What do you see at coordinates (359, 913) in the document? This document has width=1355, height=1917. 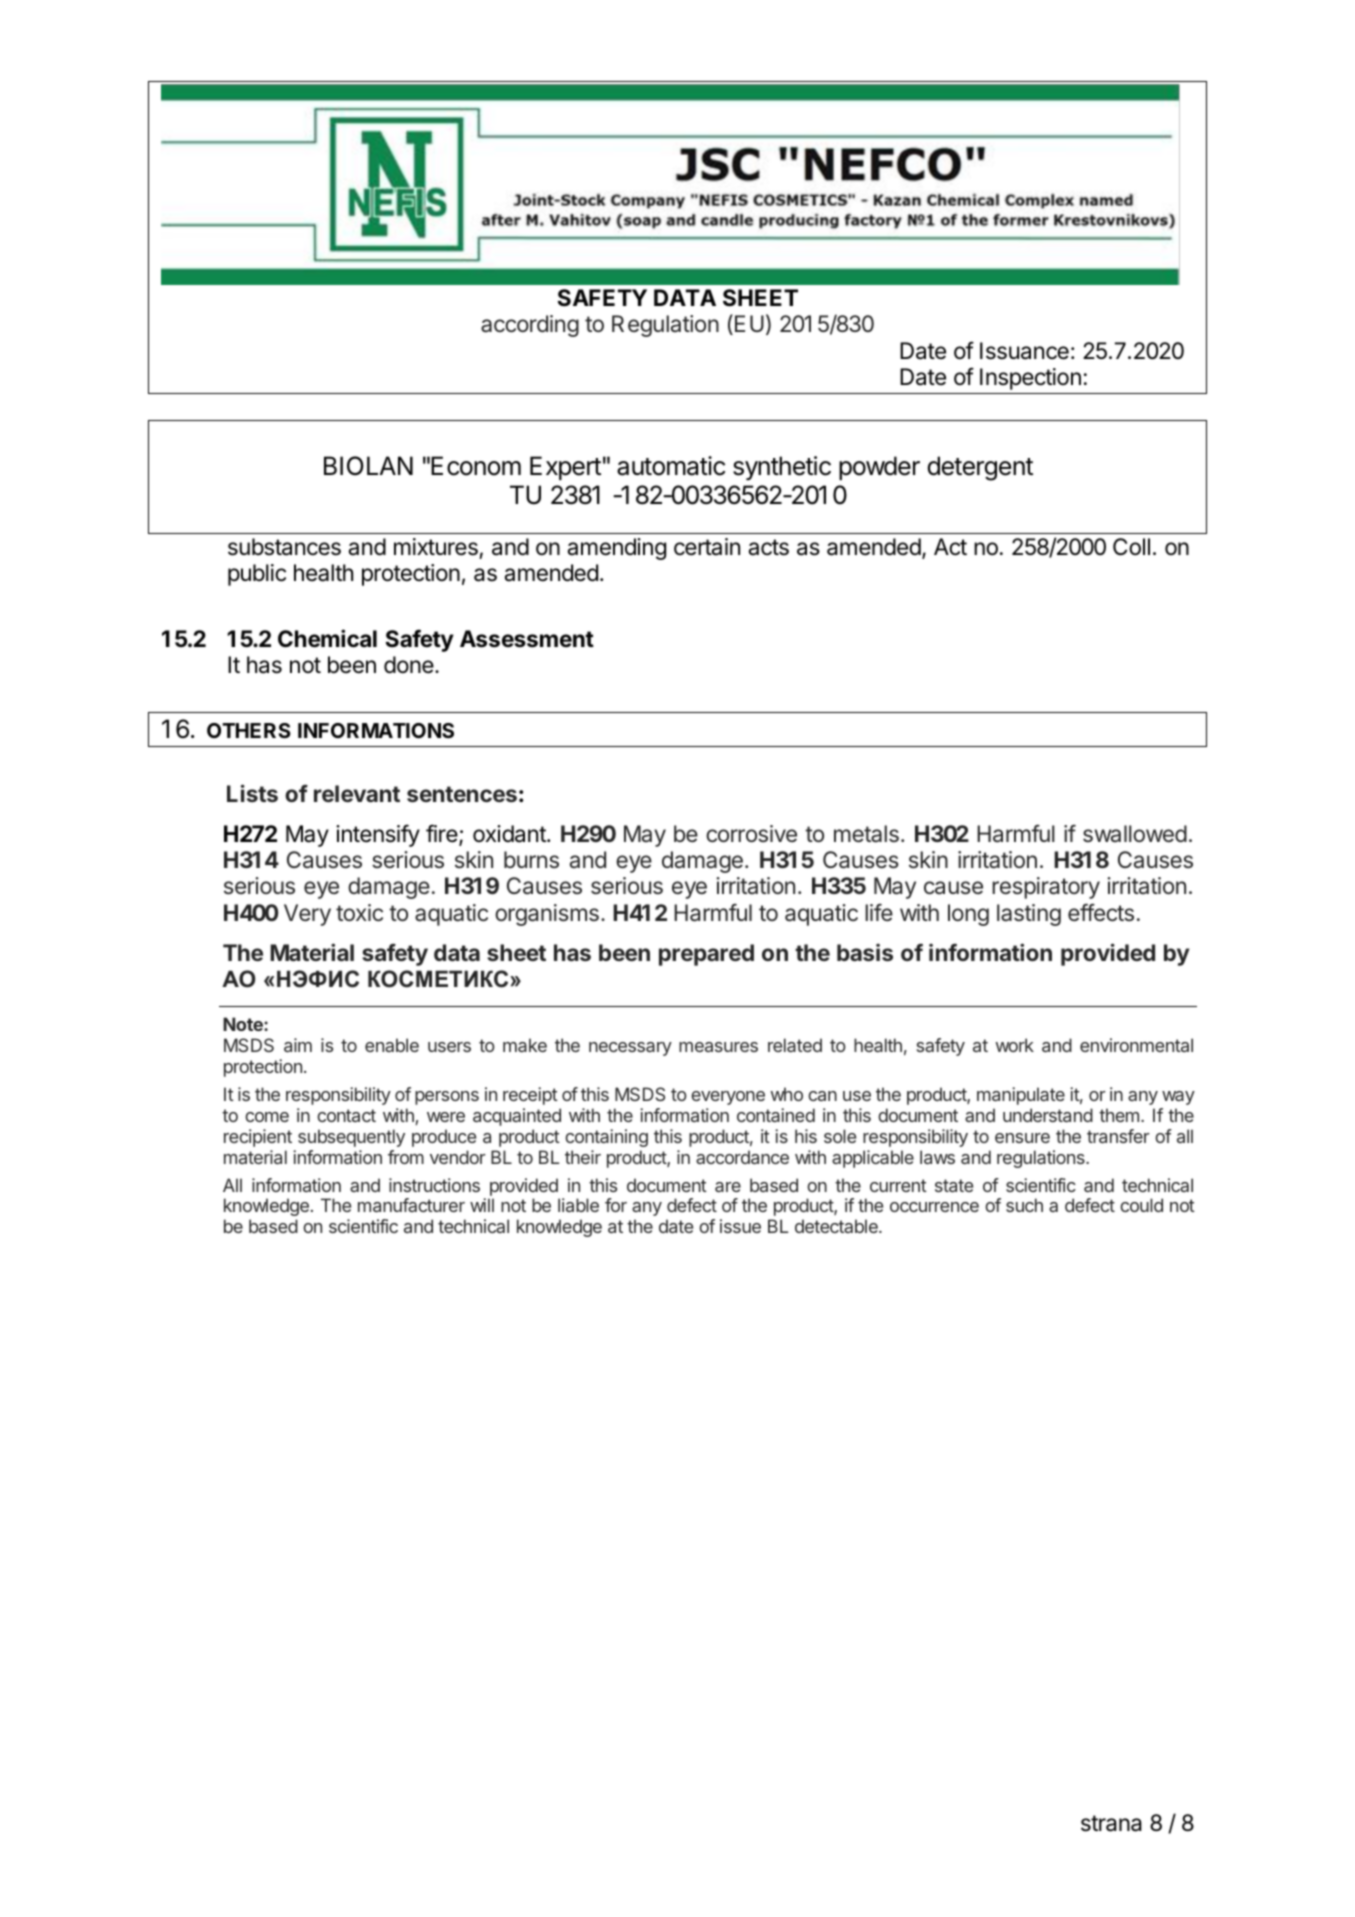 I see `toxic` at bounding box center [359, 913].
